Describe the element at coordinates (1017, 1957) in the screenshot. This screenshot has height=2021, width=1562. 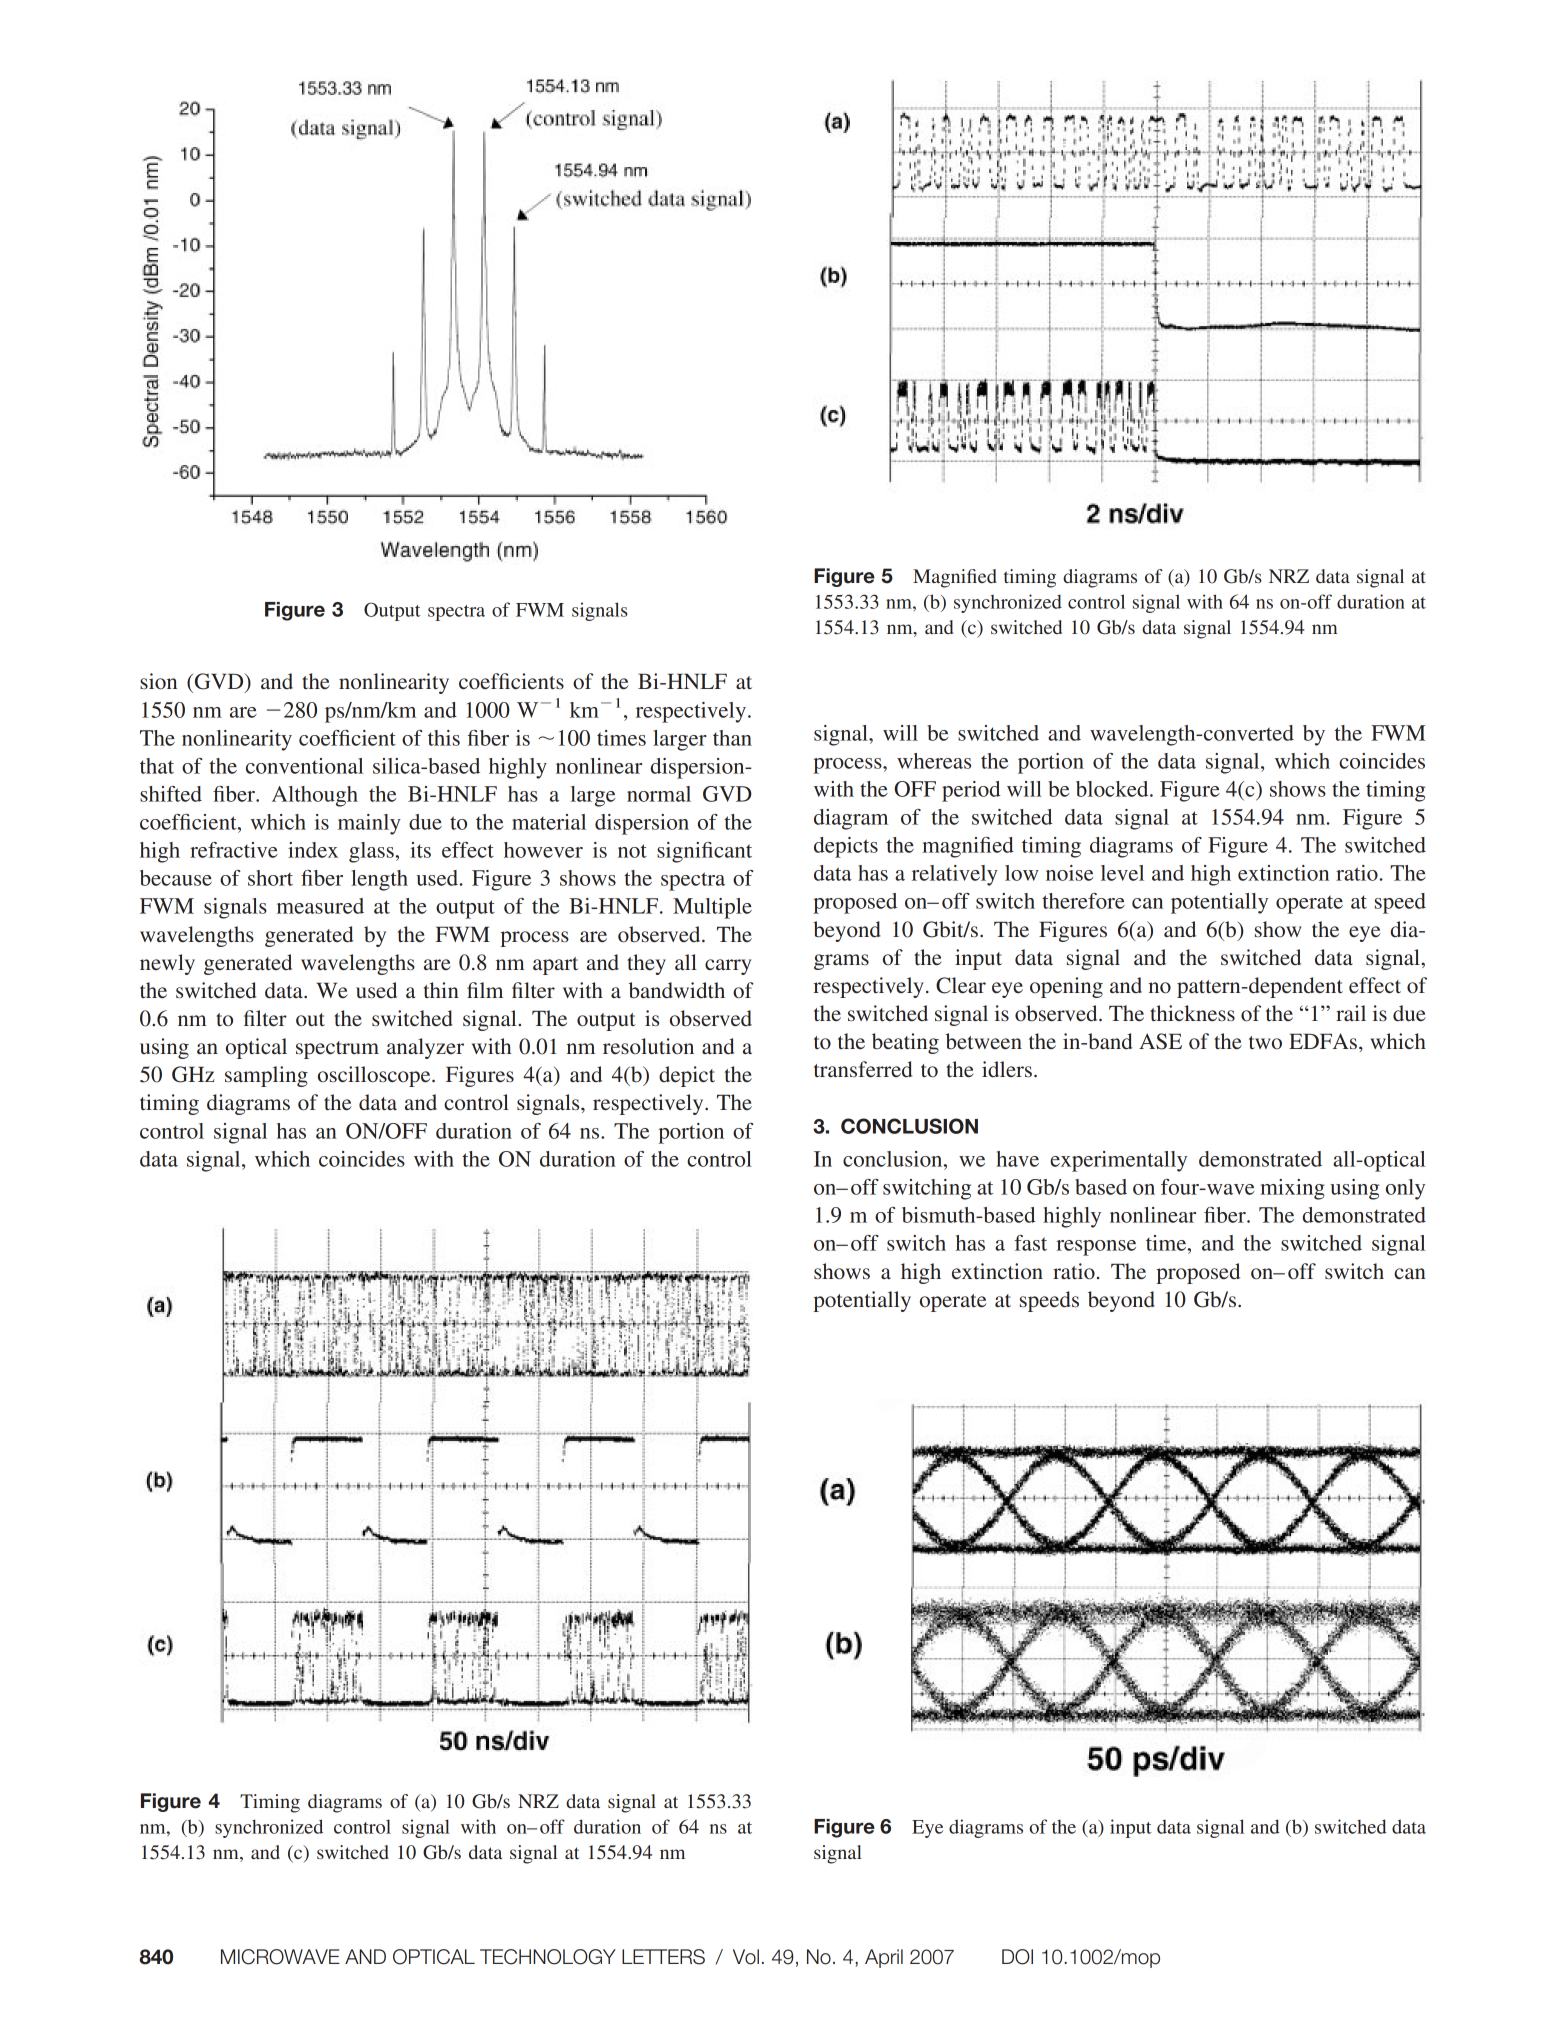
I see `DOI` at that location.
